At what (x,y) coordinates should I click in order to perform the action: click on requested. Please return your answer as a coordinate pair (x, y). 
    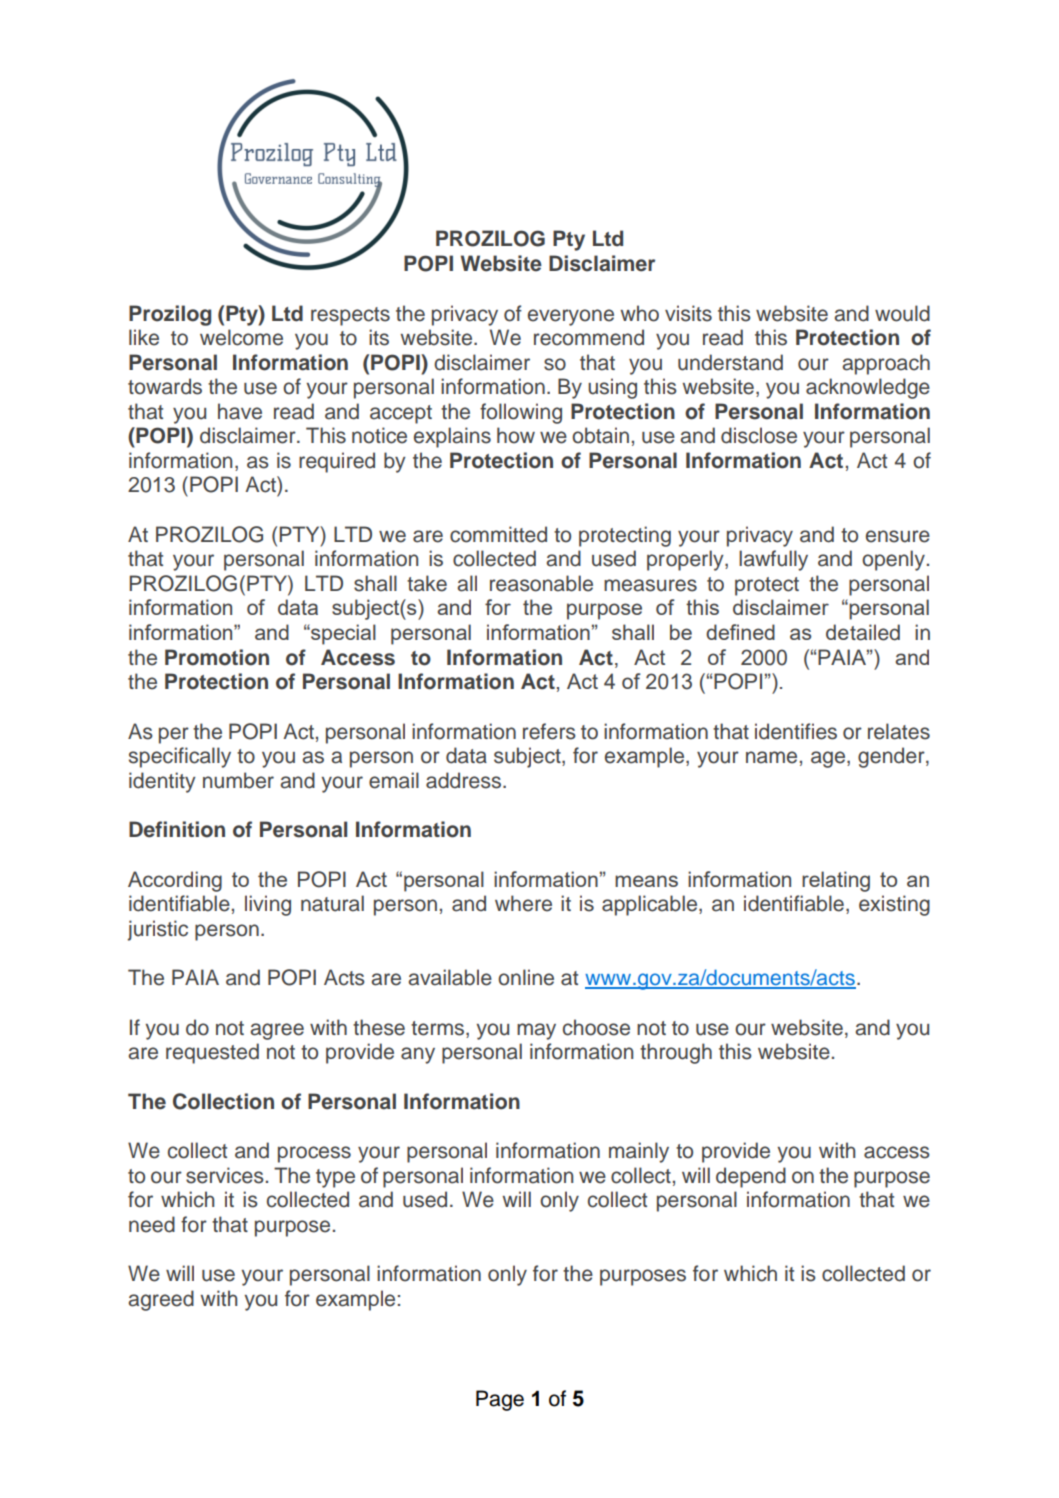
    Looking at the image, I should click on (212, 1053).
